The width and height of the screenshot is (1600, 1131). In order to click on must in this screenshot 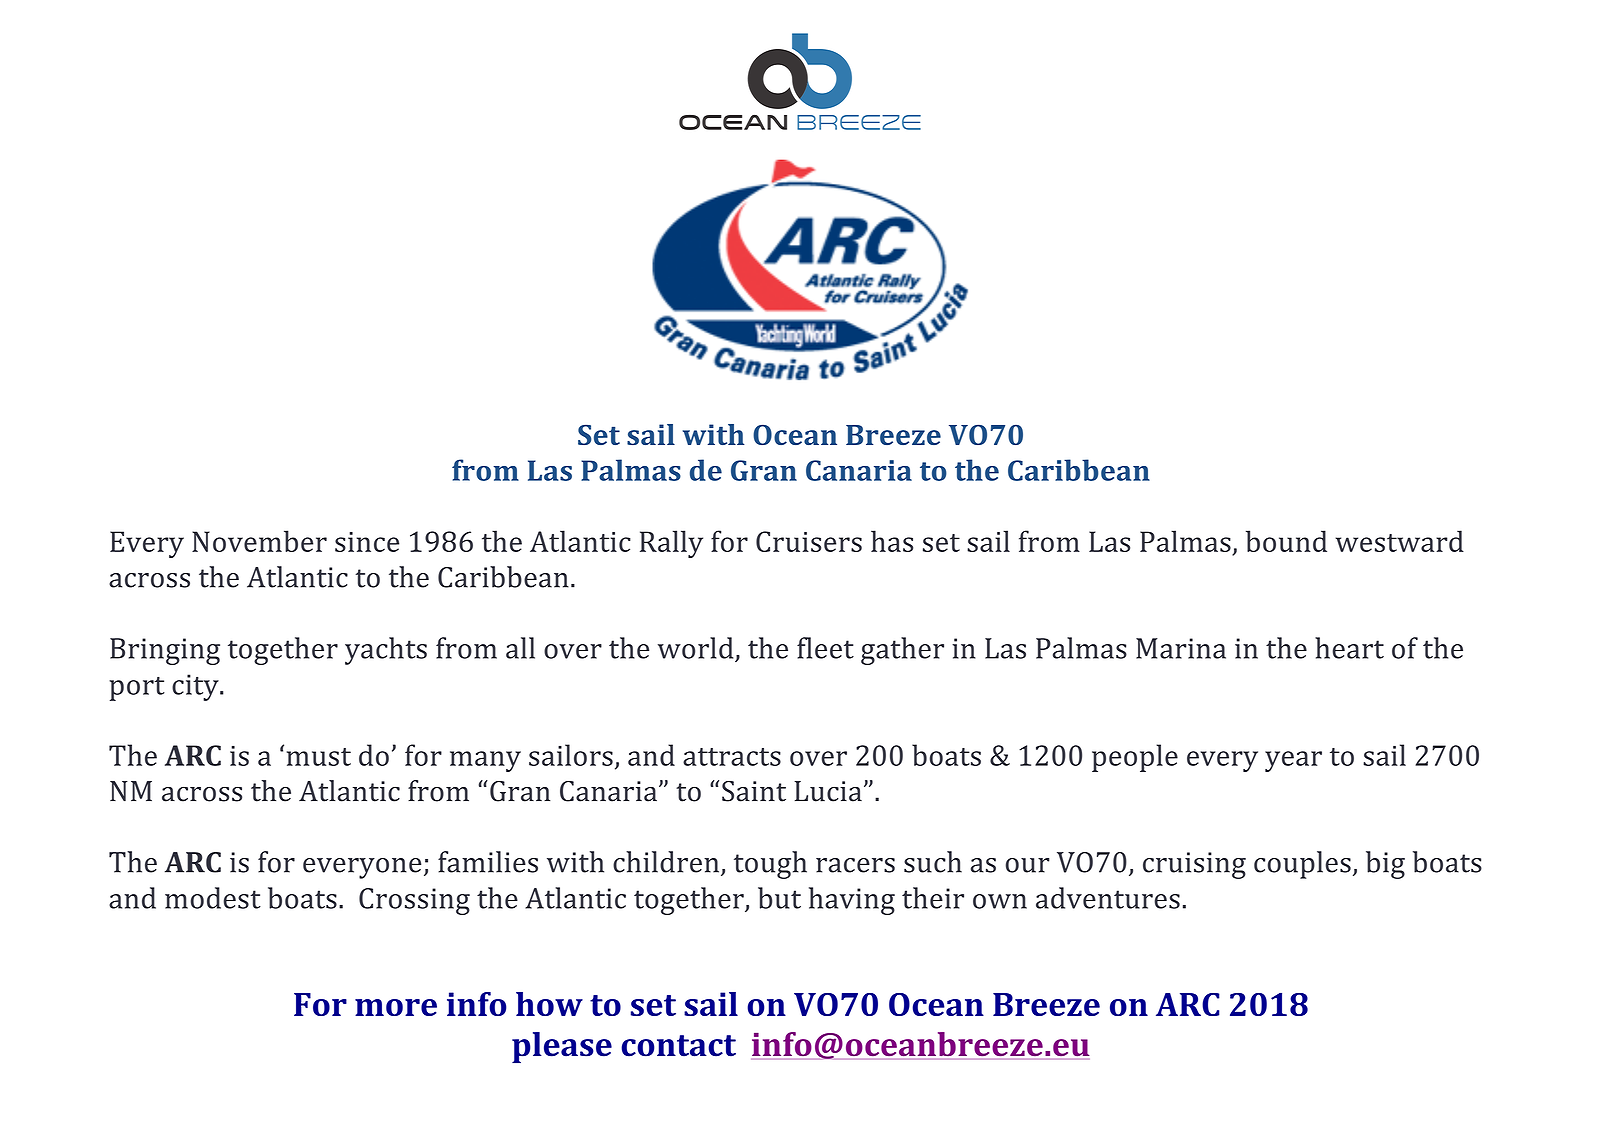, I will do `click(319, 757)`.
